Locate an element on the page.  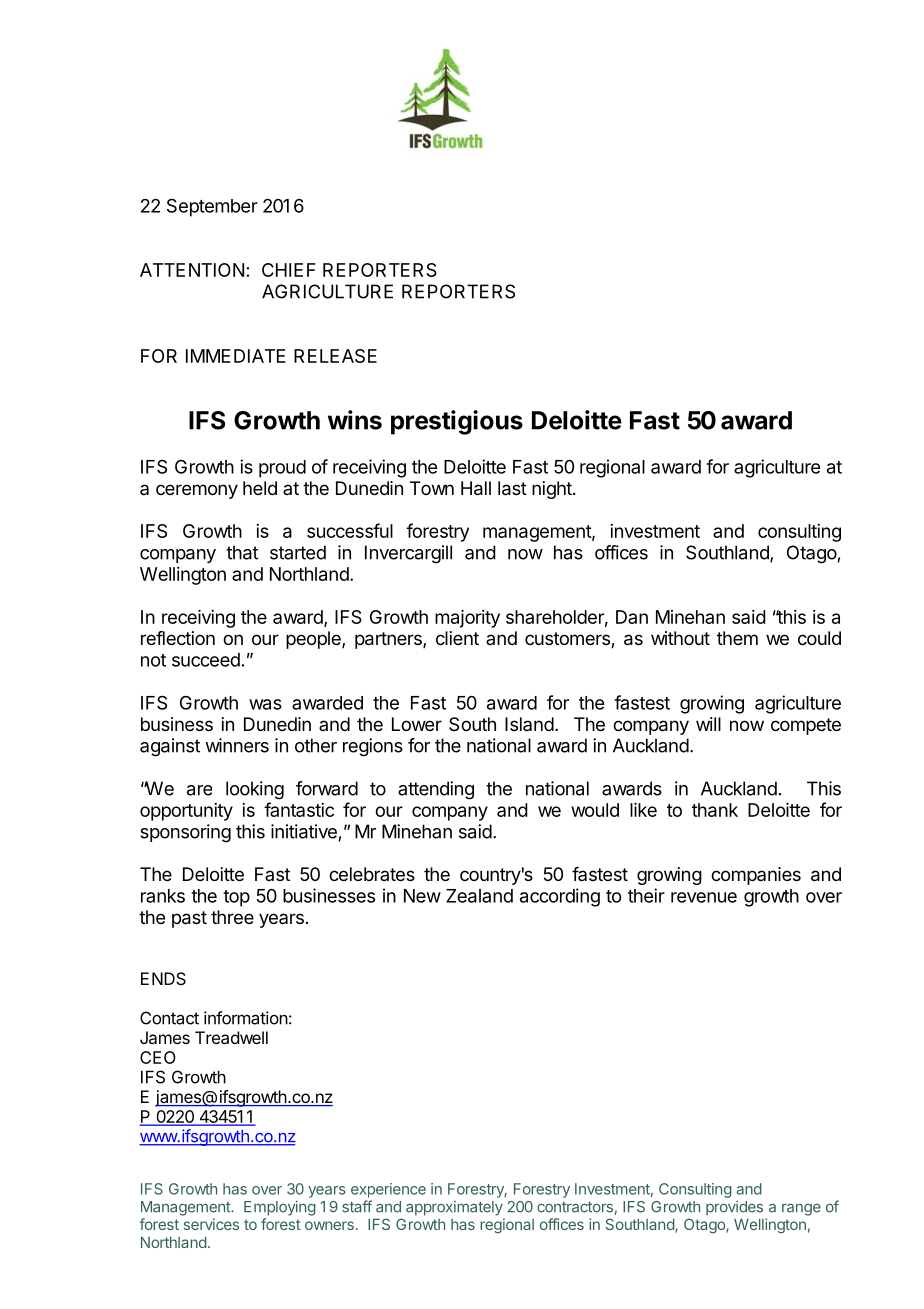
Island is located at coordinates (529, 724).
